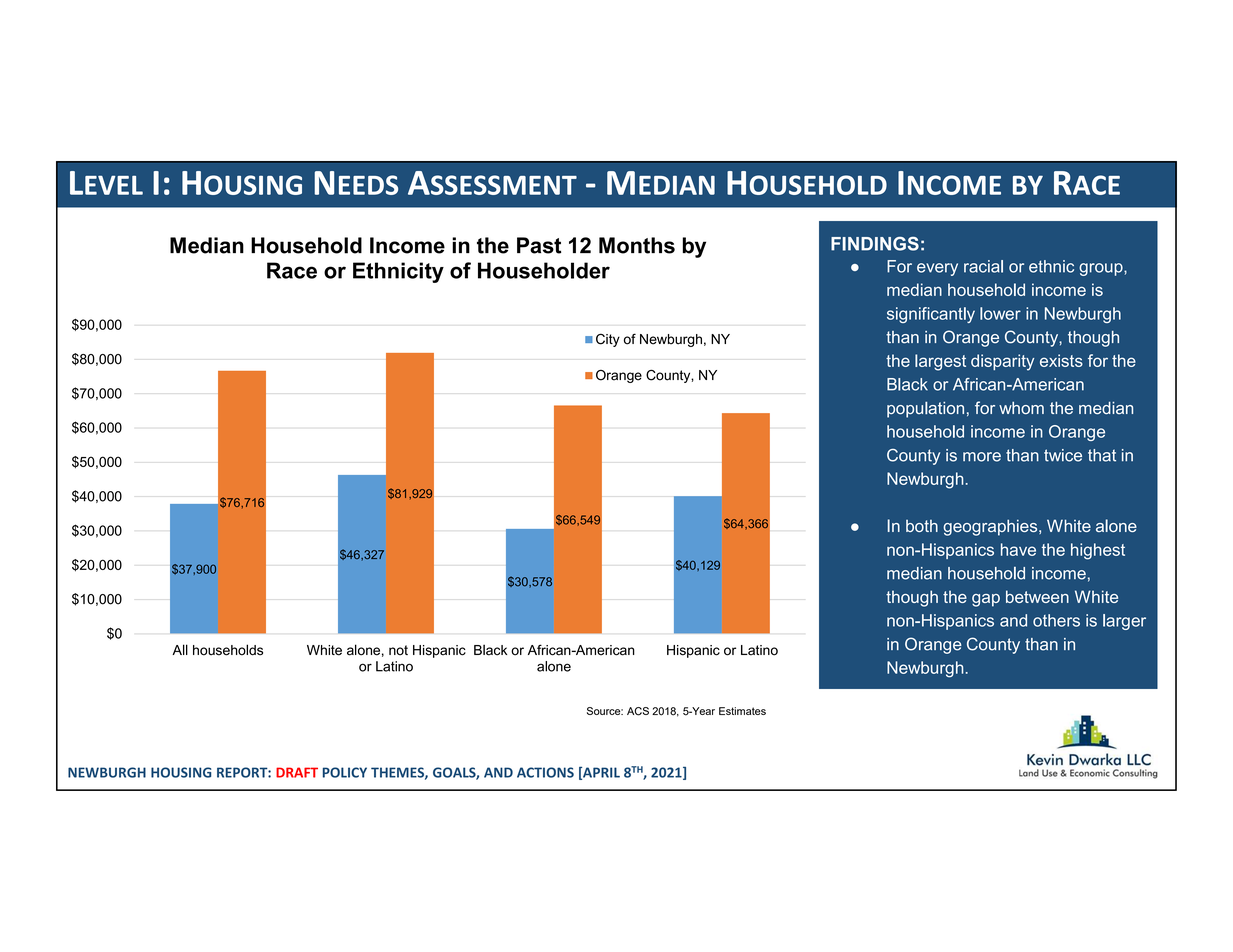 This screenshot has width=1233, height=952. Describe the element at coordinates (991, 527) in the screenshot. I see `geographies` at that location.
